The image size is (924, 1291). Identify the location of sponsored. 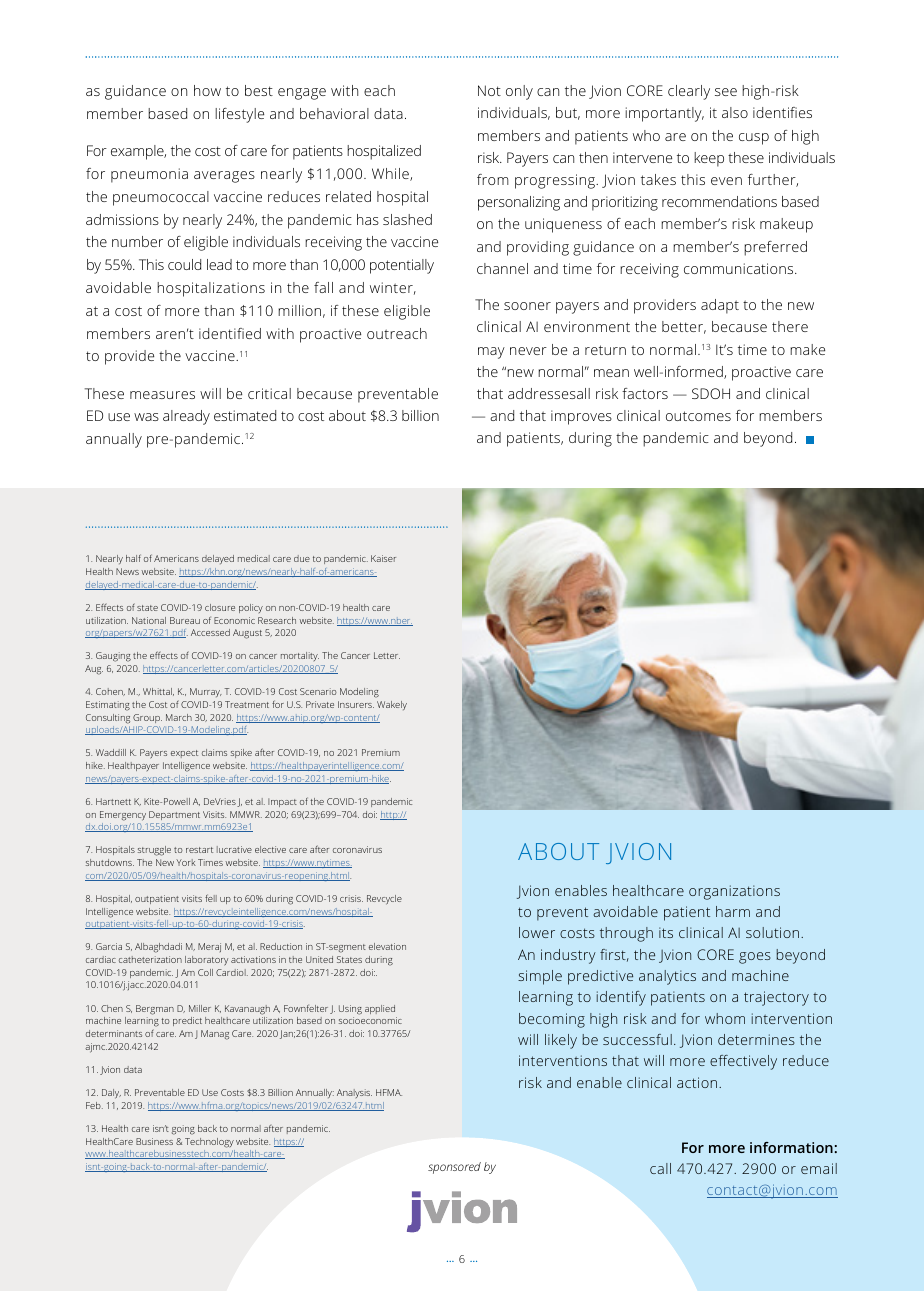
(454, 1168).
